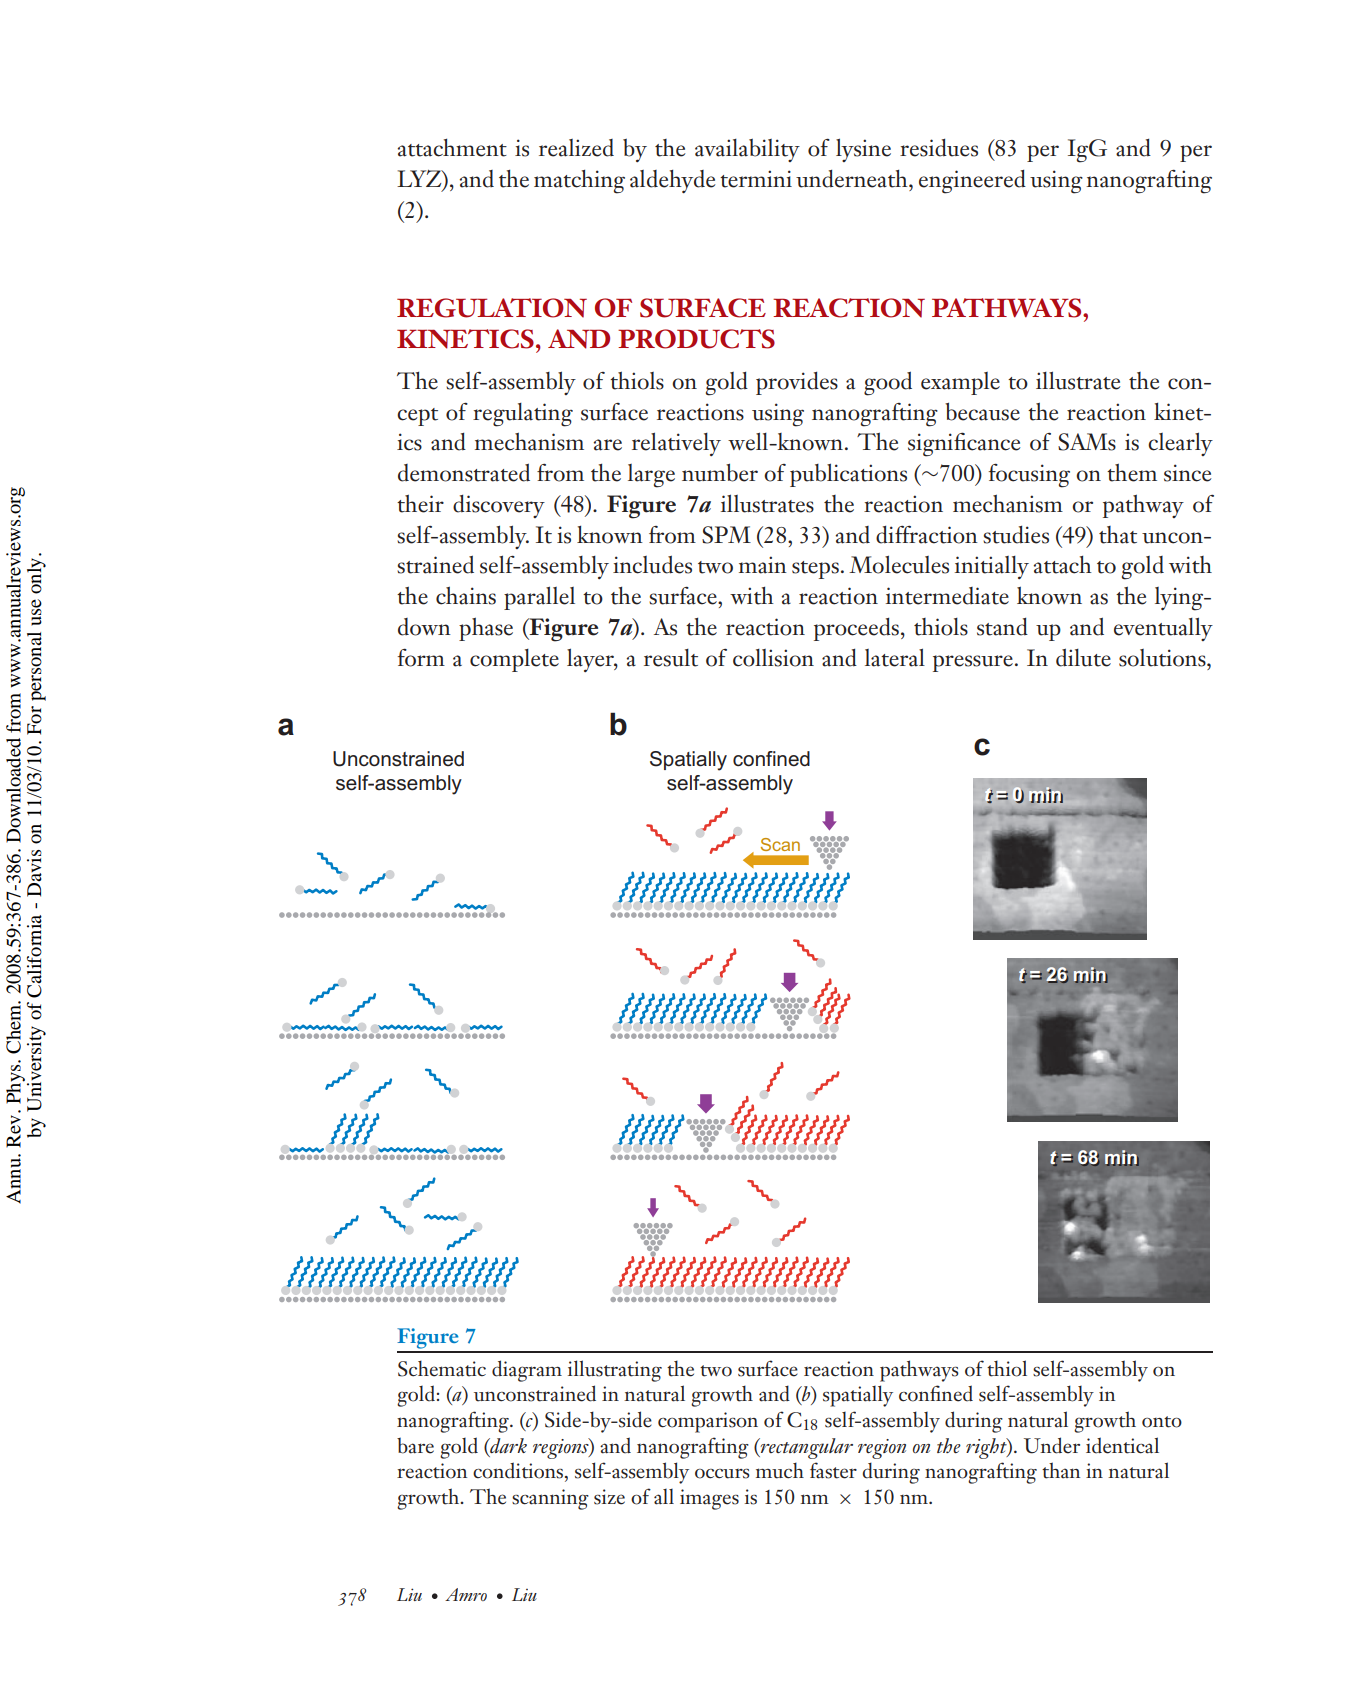  I want to click on dilute, so click(1083, 657).
